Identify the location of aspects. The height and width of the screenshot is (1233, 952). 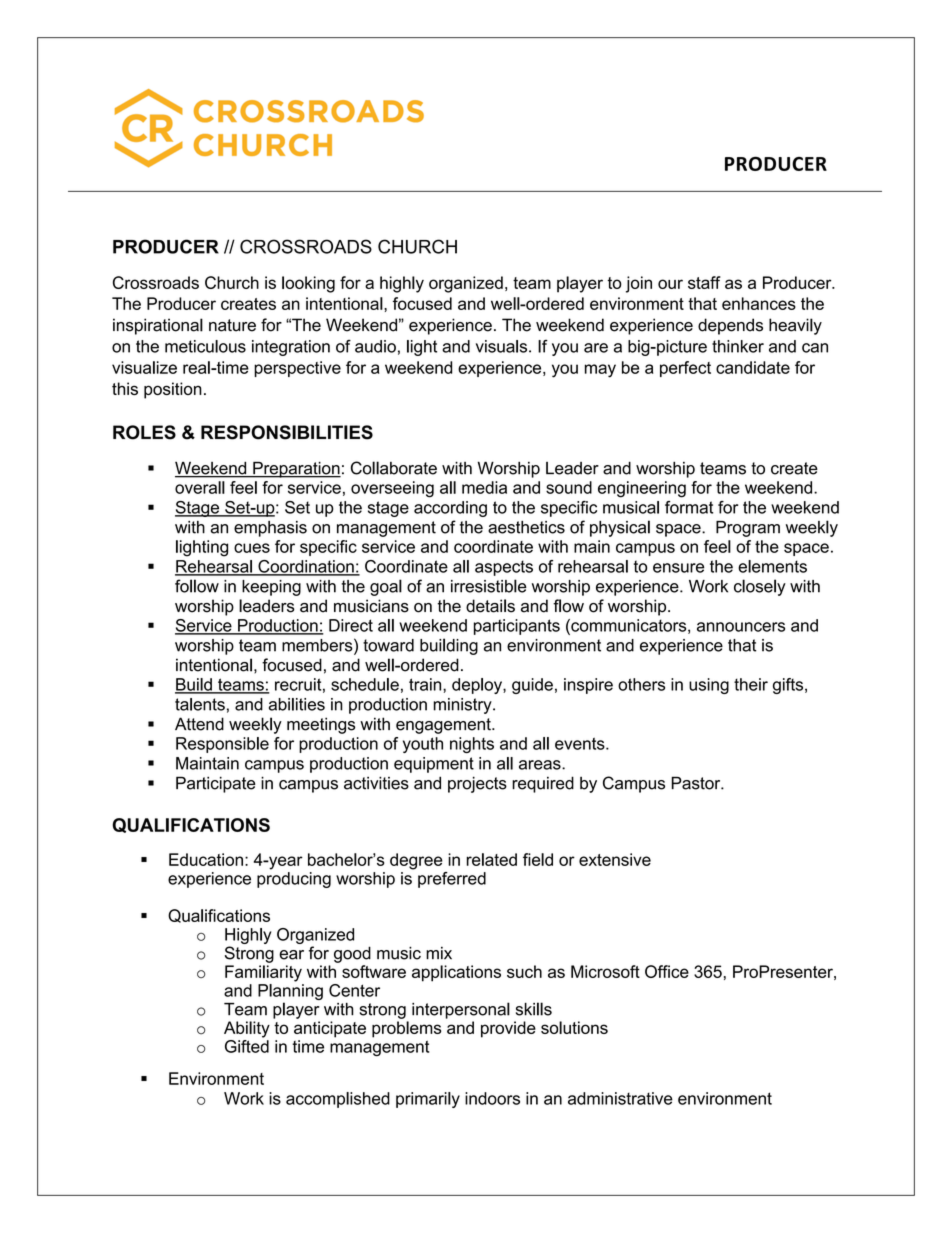
(504, 568).
